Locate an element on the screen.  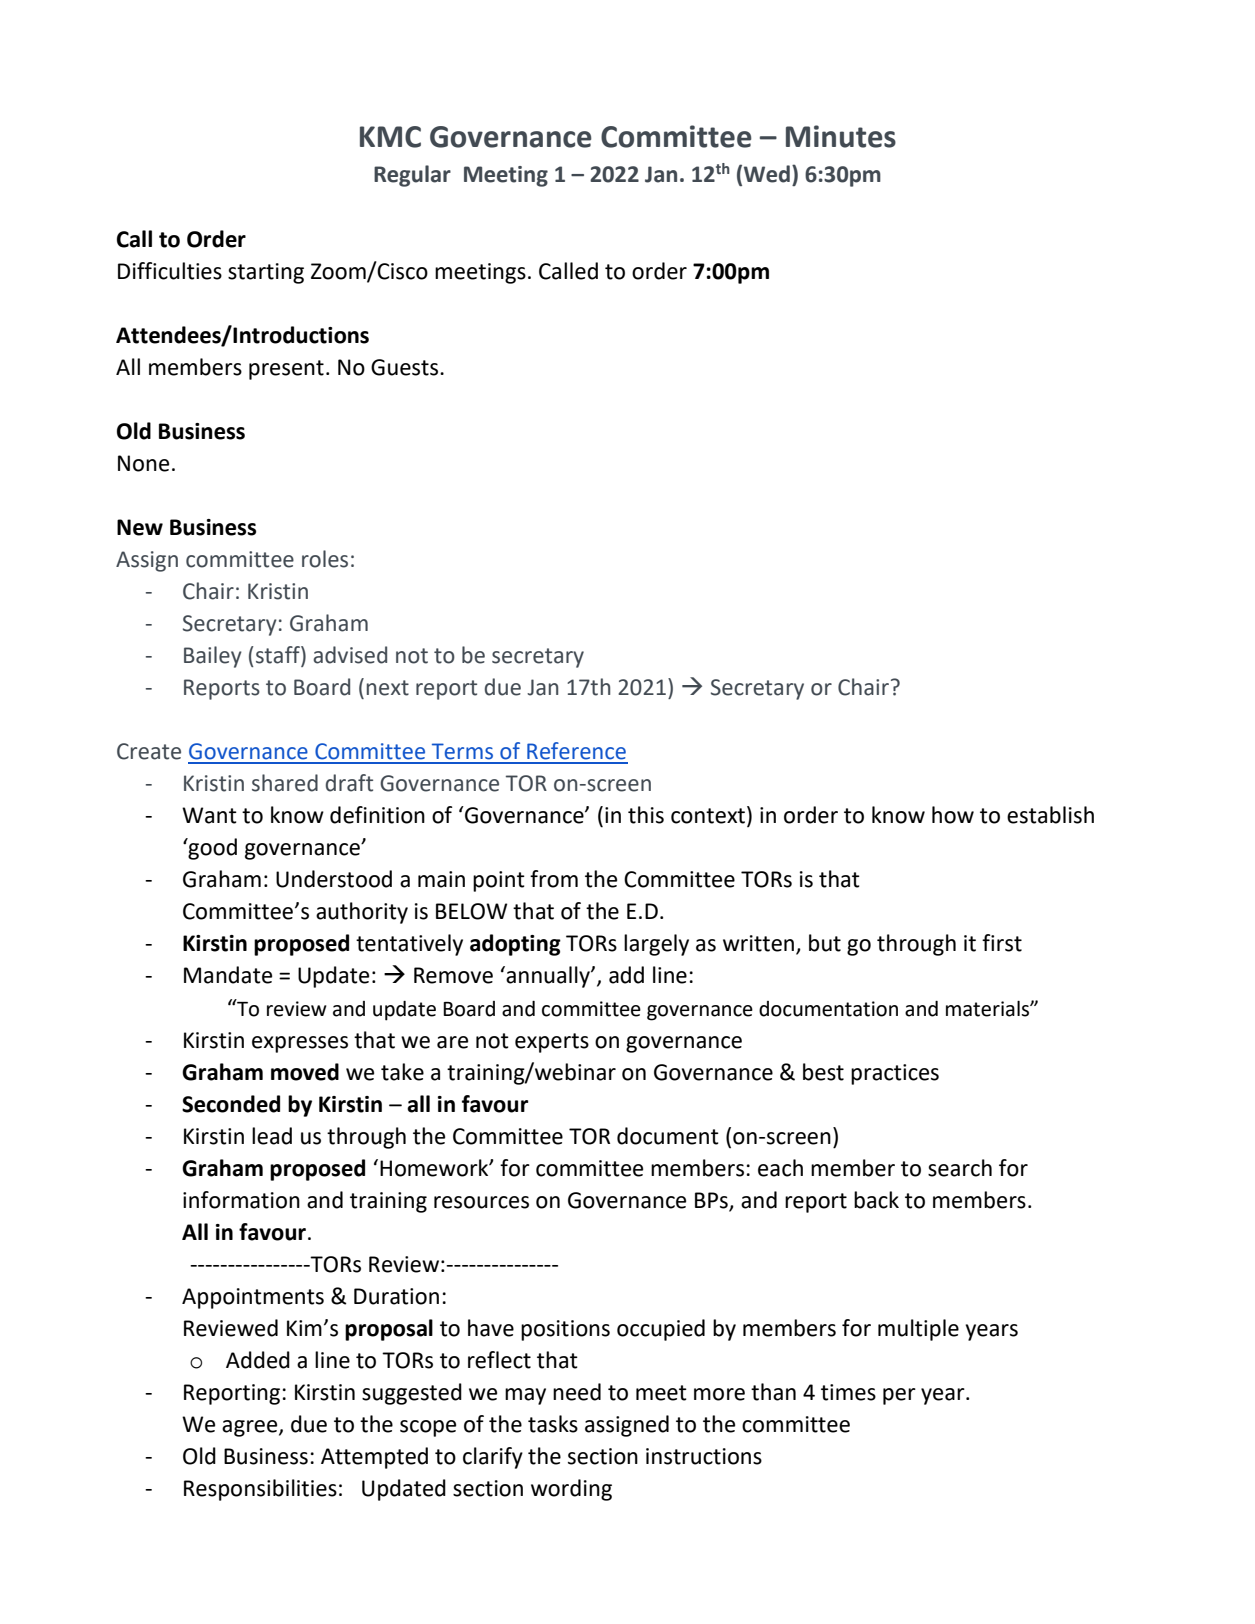
Minutes is located at coordinates (841, 136).
